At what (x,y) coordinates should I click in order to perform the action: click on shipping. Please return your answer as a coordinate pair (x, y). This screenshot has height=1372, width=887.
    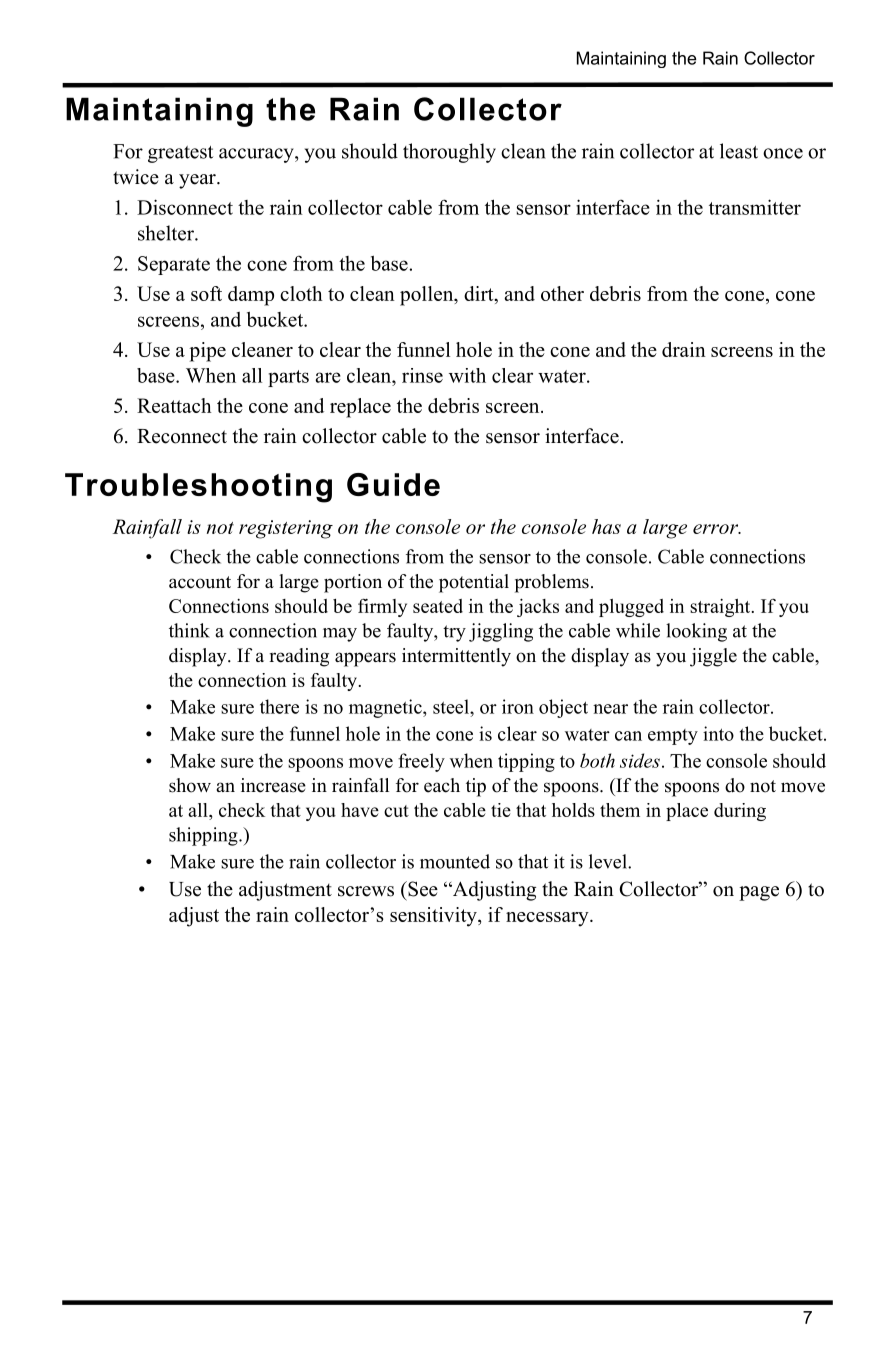
    Looking at the image, I should click on (204, 836).
